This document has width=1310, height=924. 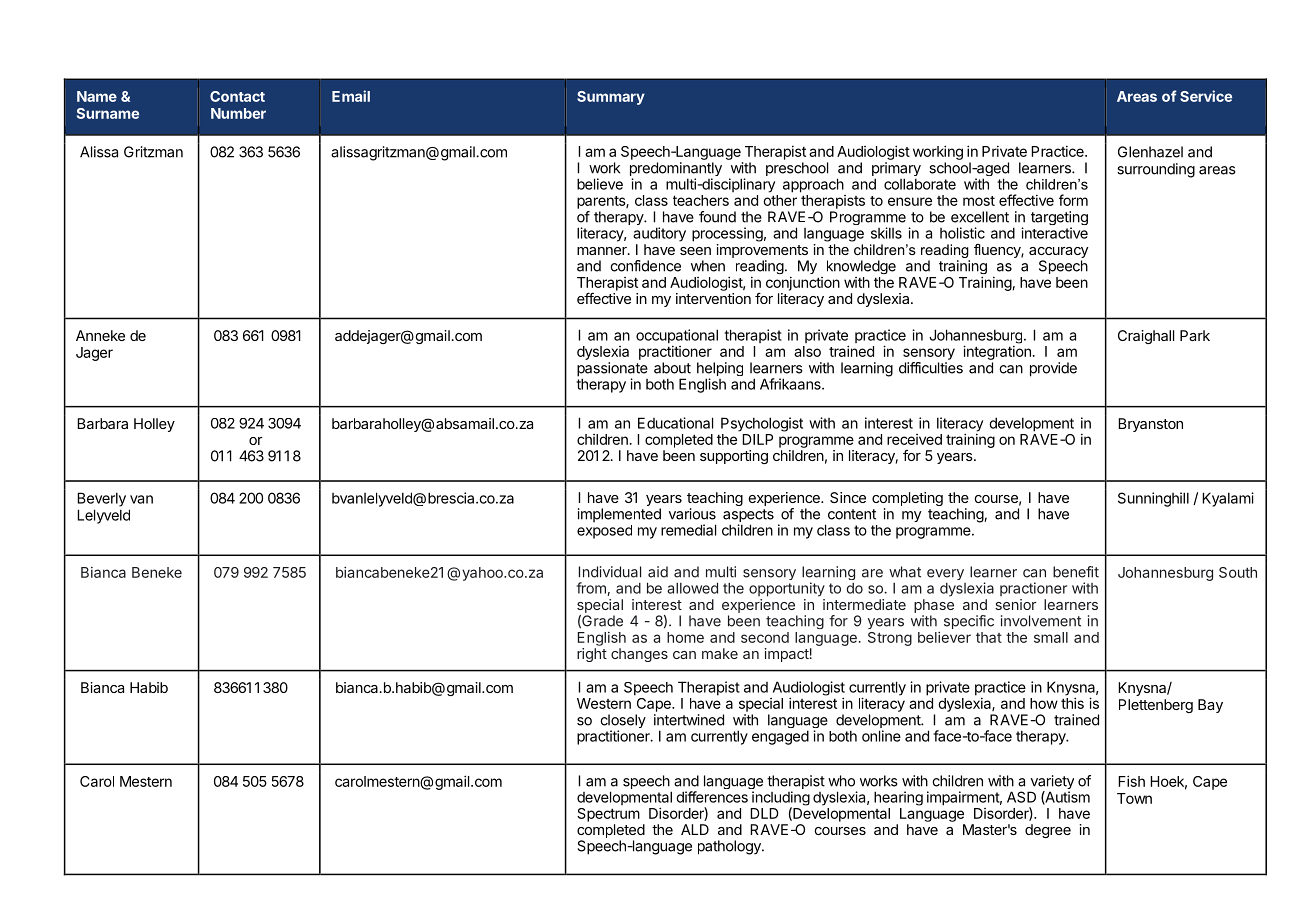 What do you see at coordinates (639, 655) in the document?
I see `changes` at bounding box center [639, 655].
